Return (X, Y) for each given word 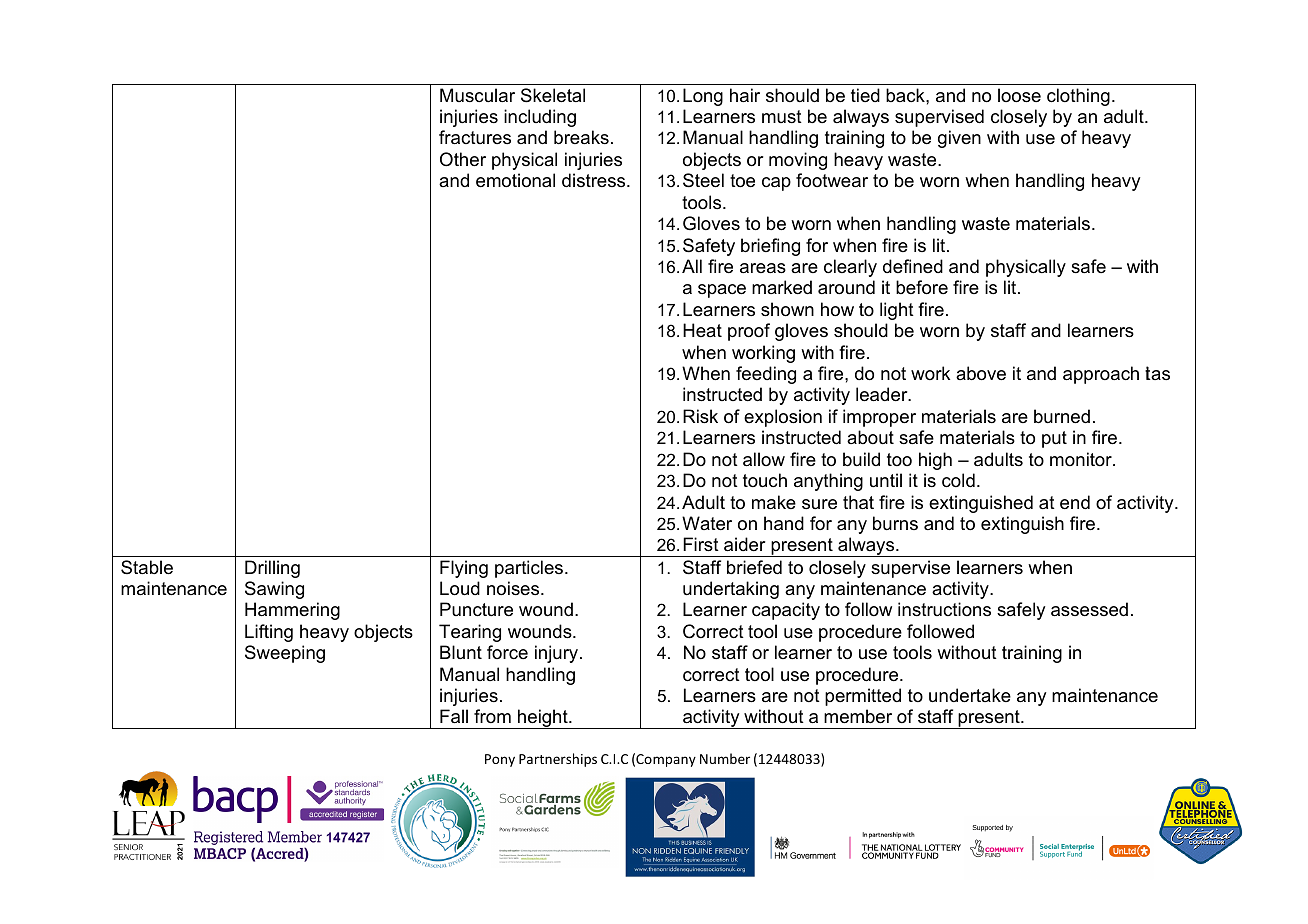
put (1054, 439)
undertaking (731, 590)
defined (913, 266)
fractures (475, 137)
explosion (783, 418)
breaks (581, 137)
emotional (515, 180)
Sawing (274, 590)
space (722, 291)
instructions (944, 609)
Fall (454, 716)
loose (1019, 95)
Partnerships (558, 760)
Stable (147, 567)
